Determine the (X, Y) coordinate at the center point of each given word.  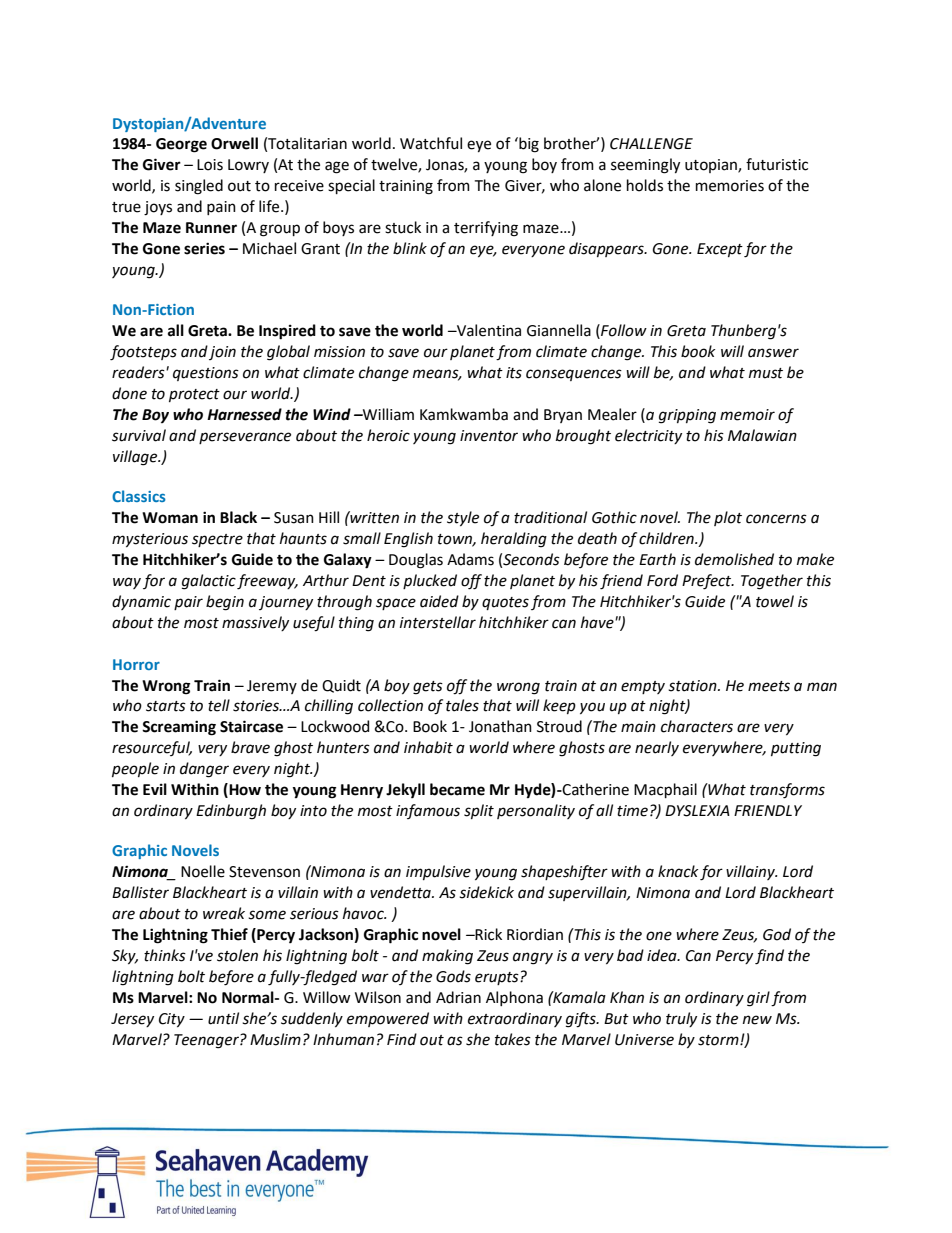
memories (730, 186)
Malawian (762, 435)
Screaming (179, 728)
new (757, 1020)
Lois (210, 165)
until (223, 1018)
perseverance (245, 438)
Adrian (458, 997)
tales (462, 705)
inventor (489, 436)
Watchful (431, 143)
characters (697, 726)
